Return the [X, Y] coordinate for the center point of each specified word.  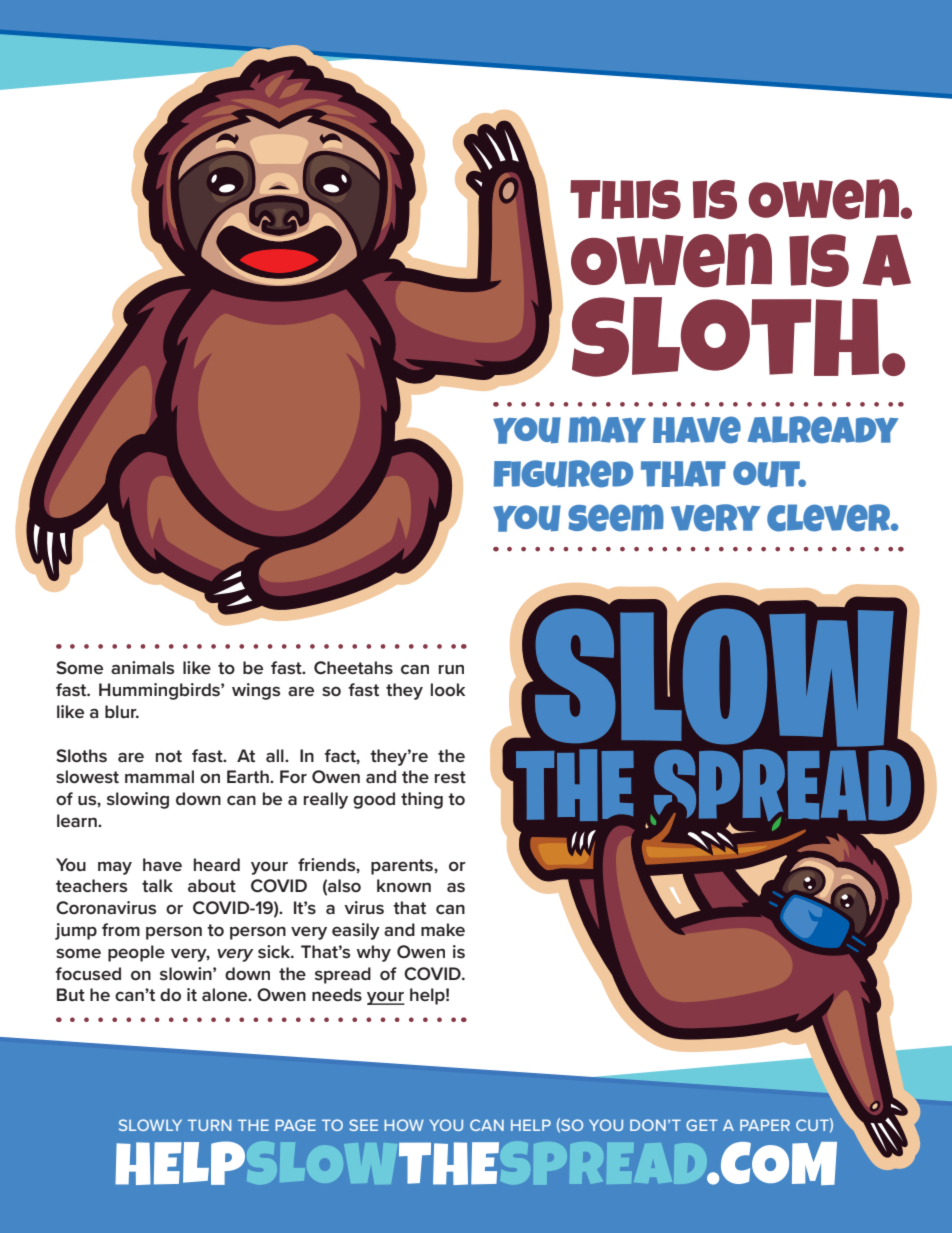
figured [563, 474]
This [625, 199]
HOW [404, 1125]
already [823, 430]
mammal [159, 776]
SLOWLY [150, 1125]
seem [616, 518]
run [451, 669]
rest [450, 777]
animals [142, 668]
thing [422, 800]
